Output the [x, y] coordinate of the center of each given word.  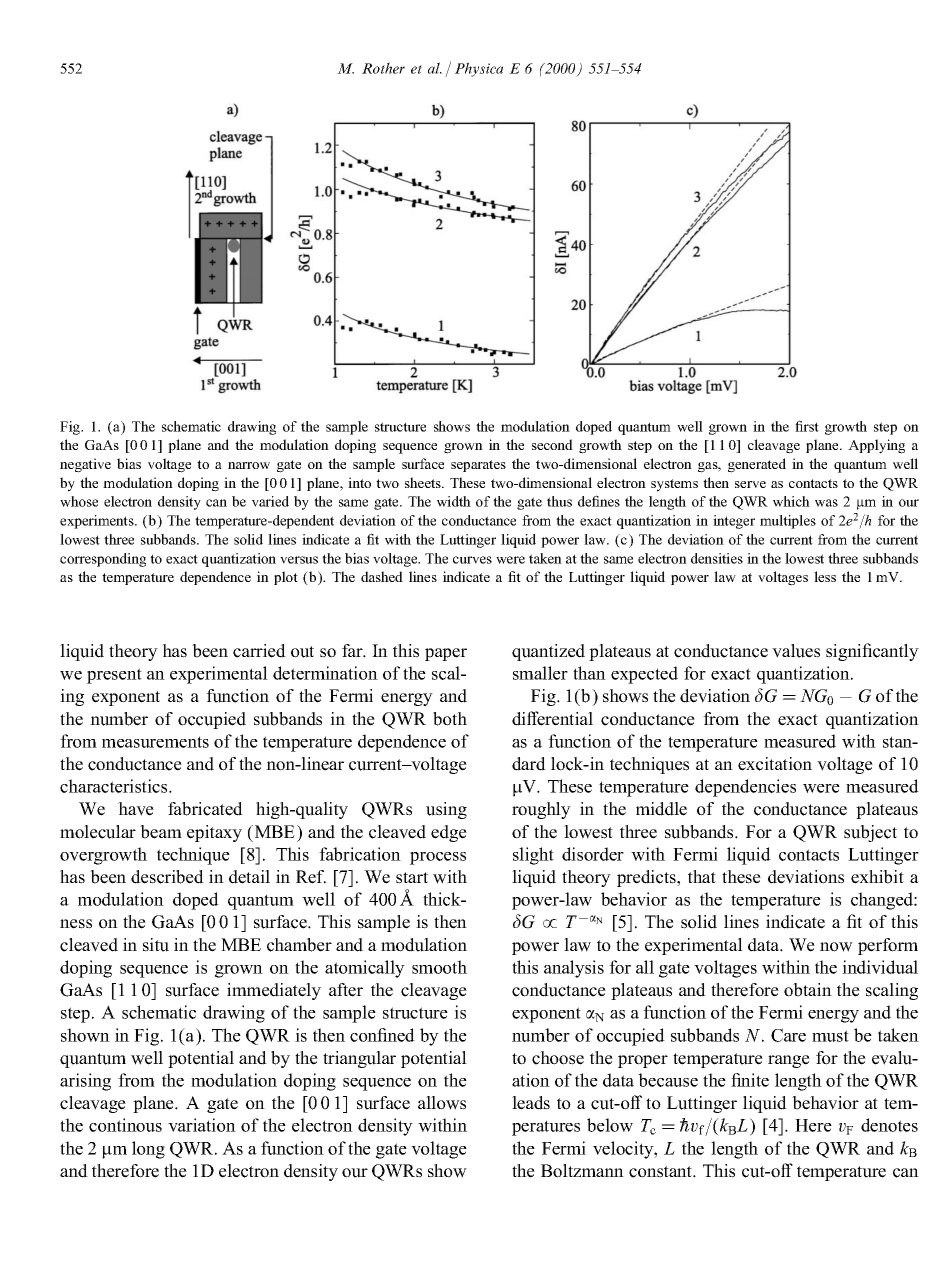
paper [446, 654]
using [446, 810]
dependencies [745, 788]
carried [259, 651]
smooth [439, 967]
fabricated [205, 809]
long [148, 1150]
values [796, 651]
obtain [808, 990]
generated [757, 465]
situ [156, 945]
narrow [249, 465]
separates [478, 466]
